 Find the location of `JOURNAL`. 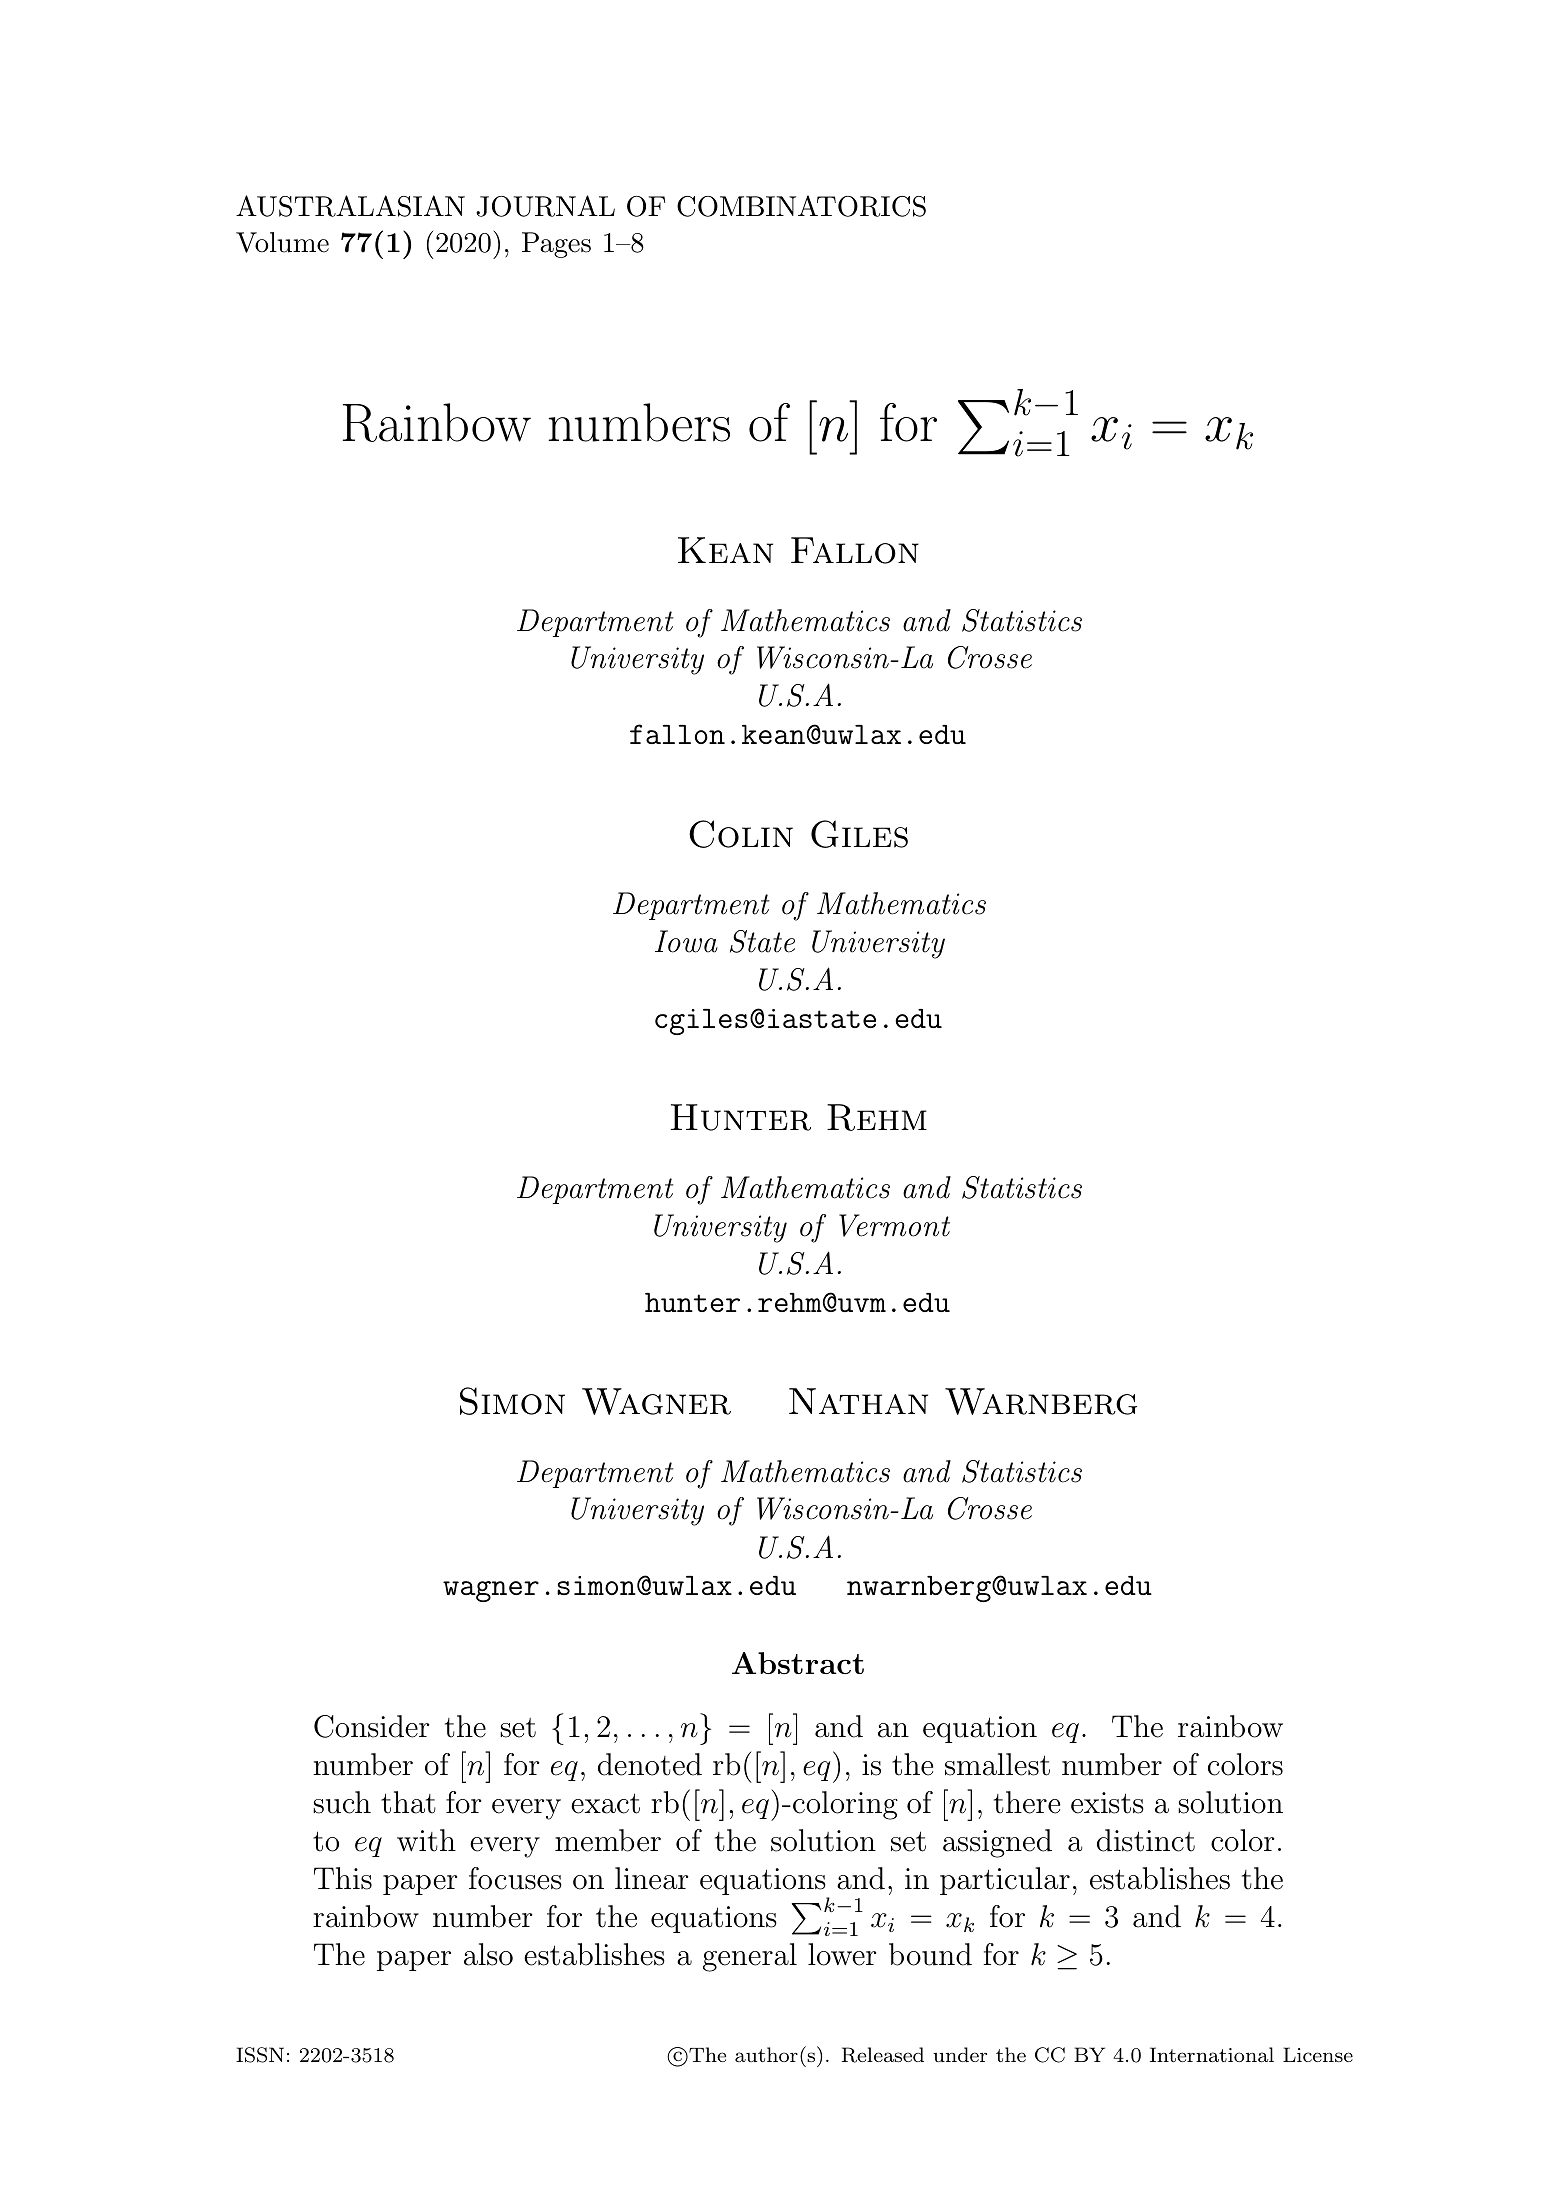

JOURNAL is located at coordinates (545, 206).
